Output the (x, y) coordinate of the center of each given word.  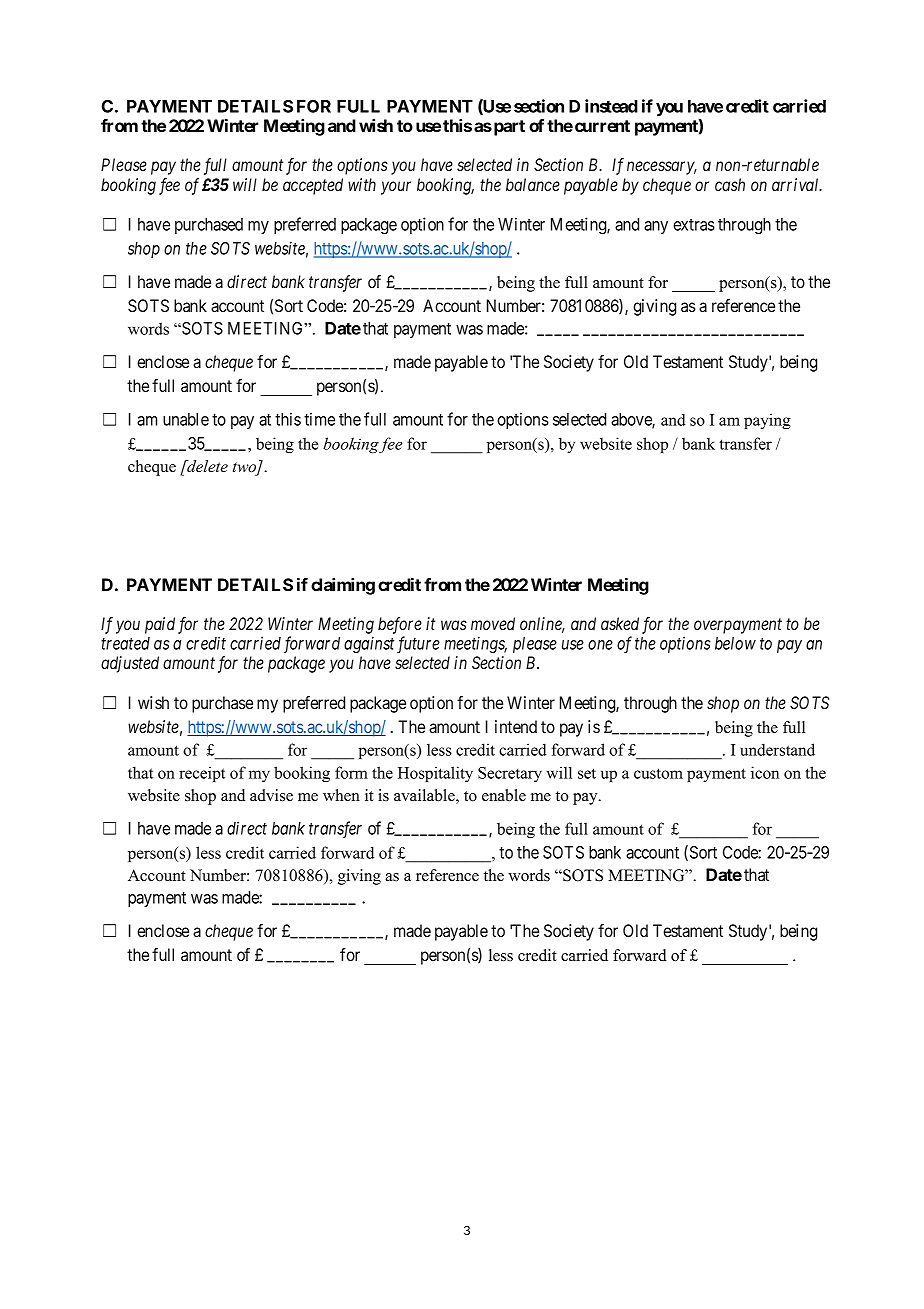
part (509, 128)
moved (493, 623)
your (396, 188)
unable (186, 419)
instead (611, 106)
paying (767, 421)
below (735, 643)
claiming (343, 586)
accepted (313, 186)
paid (160, 625)
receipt (202, 774)
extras (694, 225)
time (319, 419)
